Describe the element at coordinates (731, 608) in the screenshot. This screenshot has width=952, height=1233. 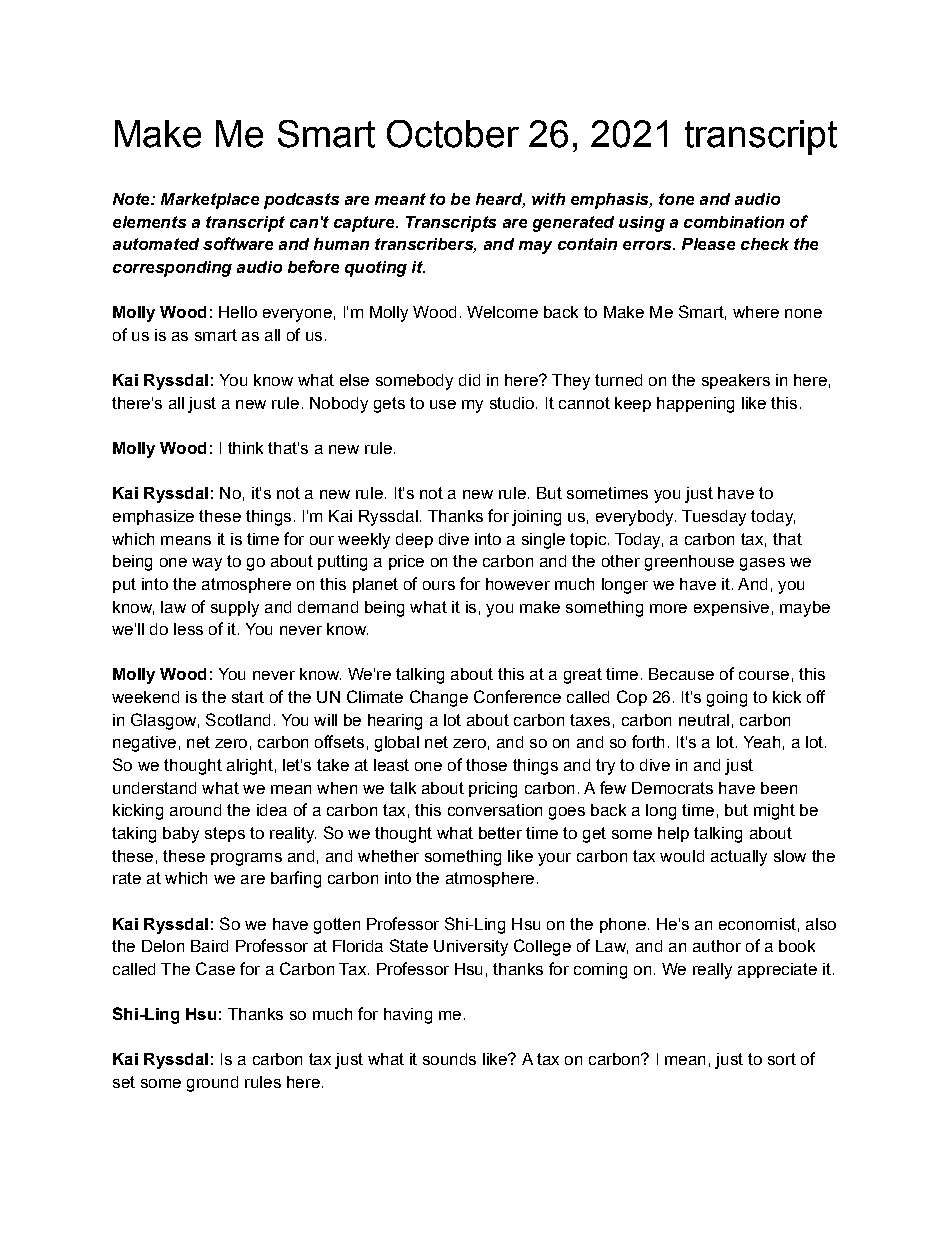
I see `expensive` at that location.
